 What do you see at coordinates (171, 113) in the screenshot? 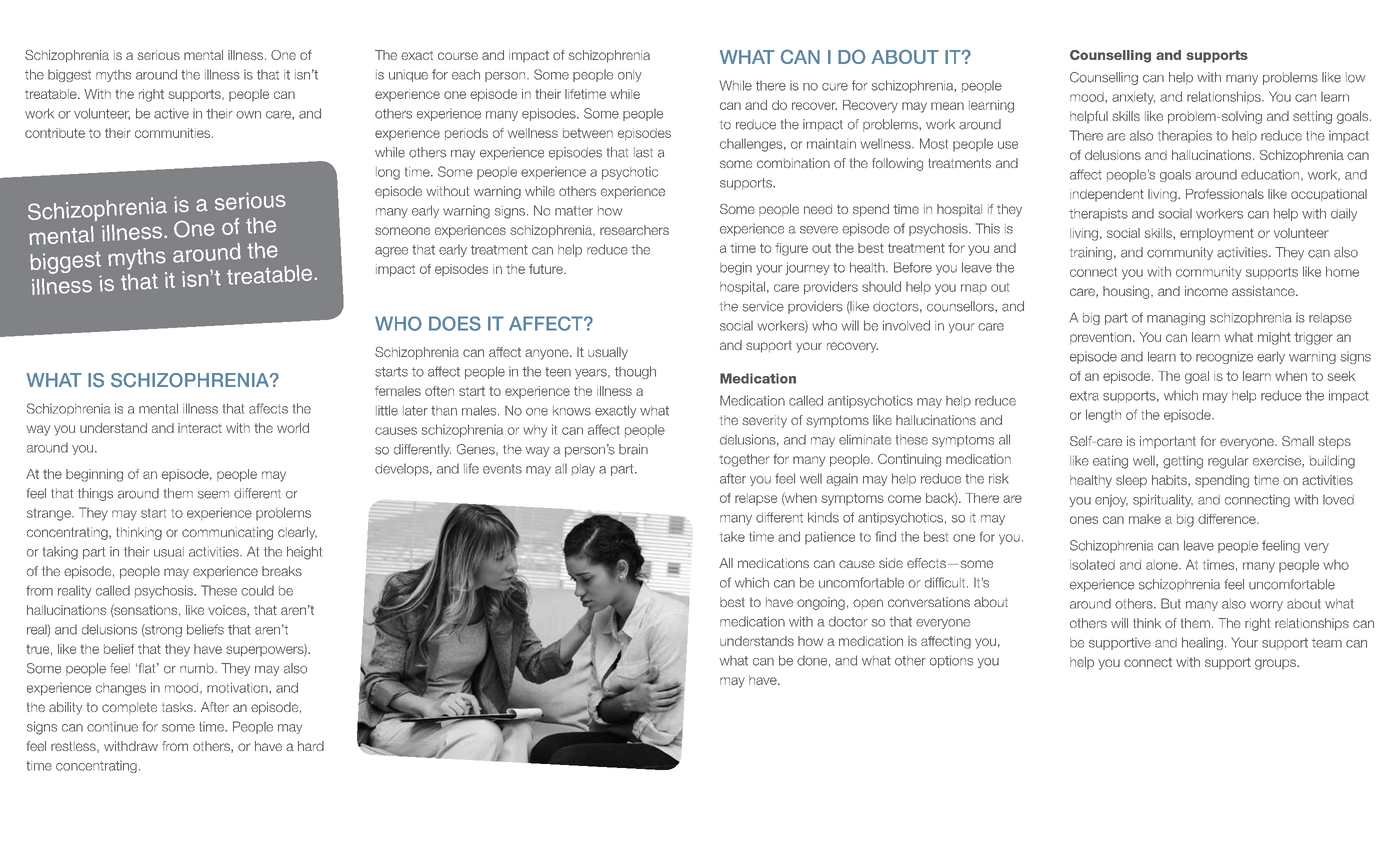
I see `active` at bounding box center [171, 113].
